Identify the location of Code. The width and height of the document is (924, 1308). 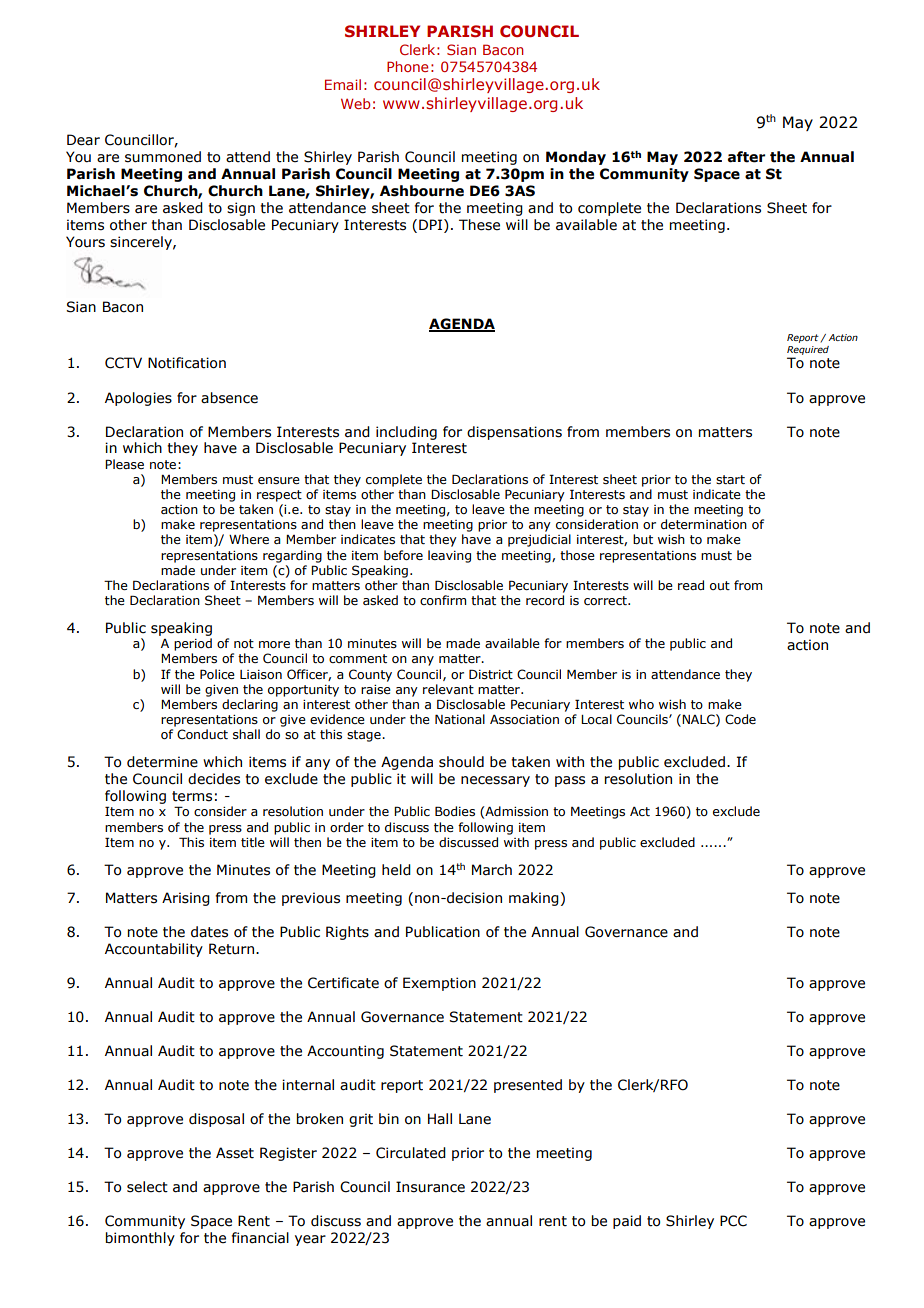
(740, 719).
